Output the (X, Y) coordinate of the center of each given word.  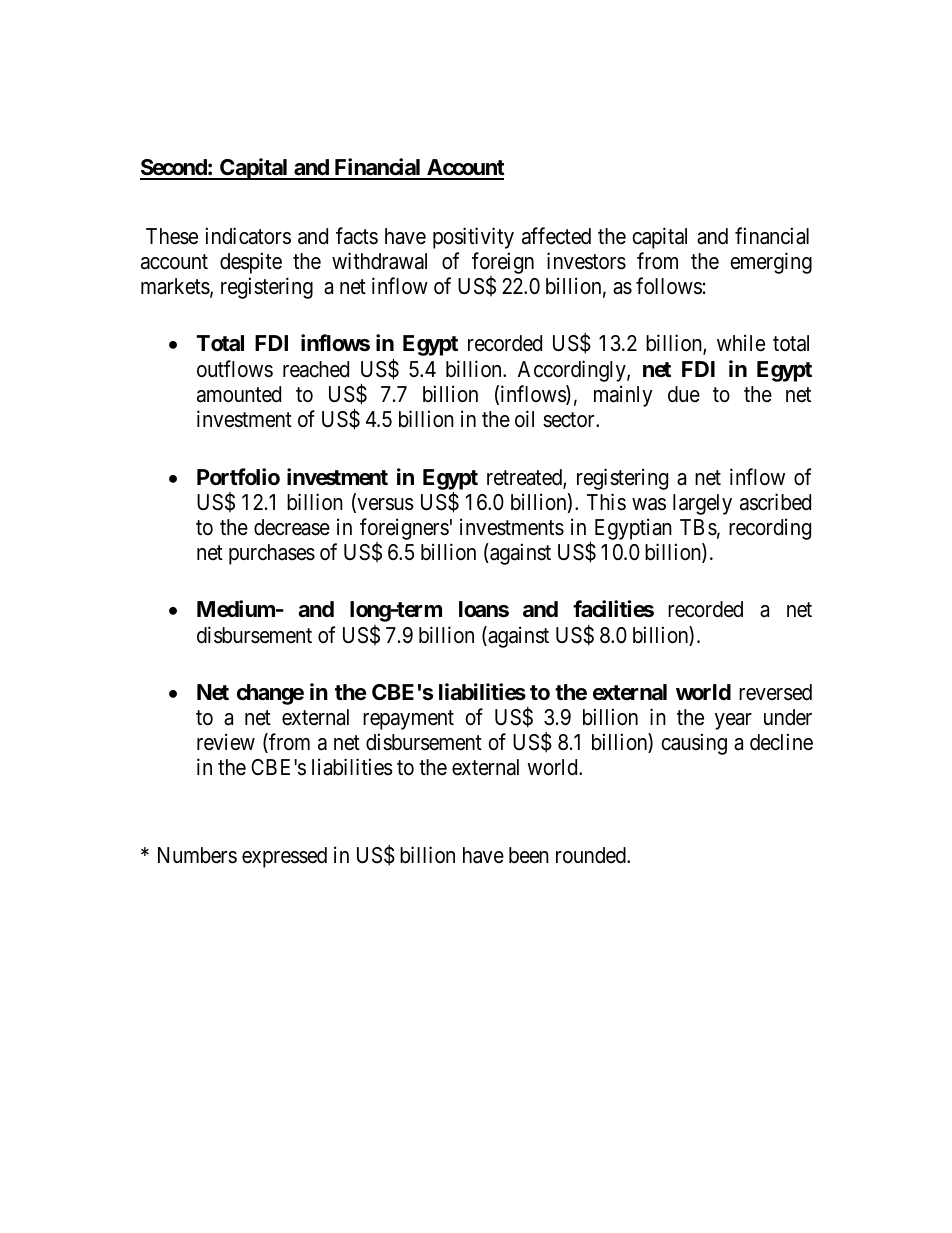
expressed (284, 857)
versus (384, 505)
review (226, 742)
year (733, 721)
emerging (771, 263)
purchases (272, 554)
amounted (239, 394)
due (684, 394)
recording (770, 529)
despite (251, 263)
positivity (473, 238)
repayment (408, 720)
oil (524, 418)
